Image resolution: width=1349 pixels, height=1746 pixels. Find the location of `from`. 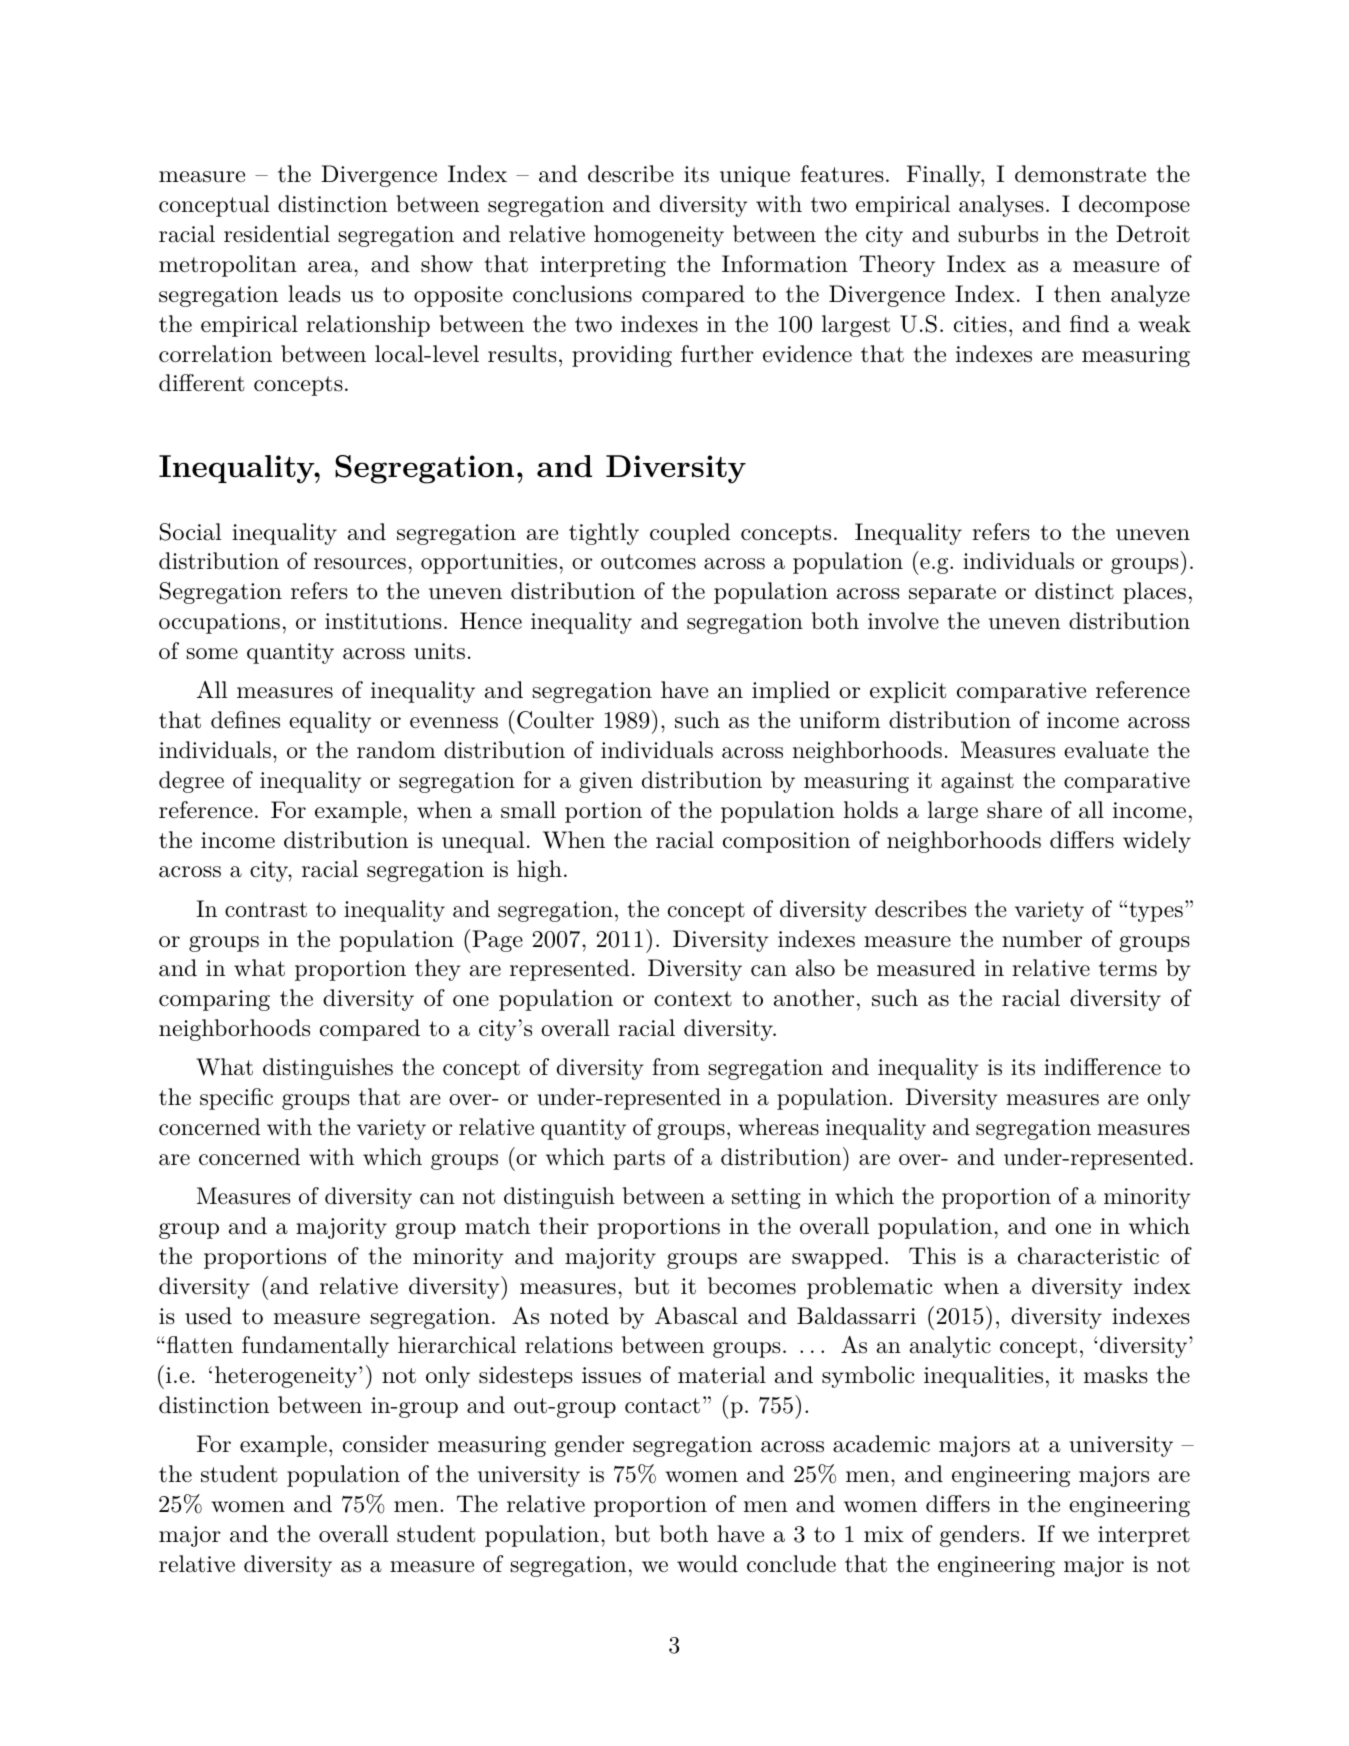

from is located at coordinates (676, 1067).
